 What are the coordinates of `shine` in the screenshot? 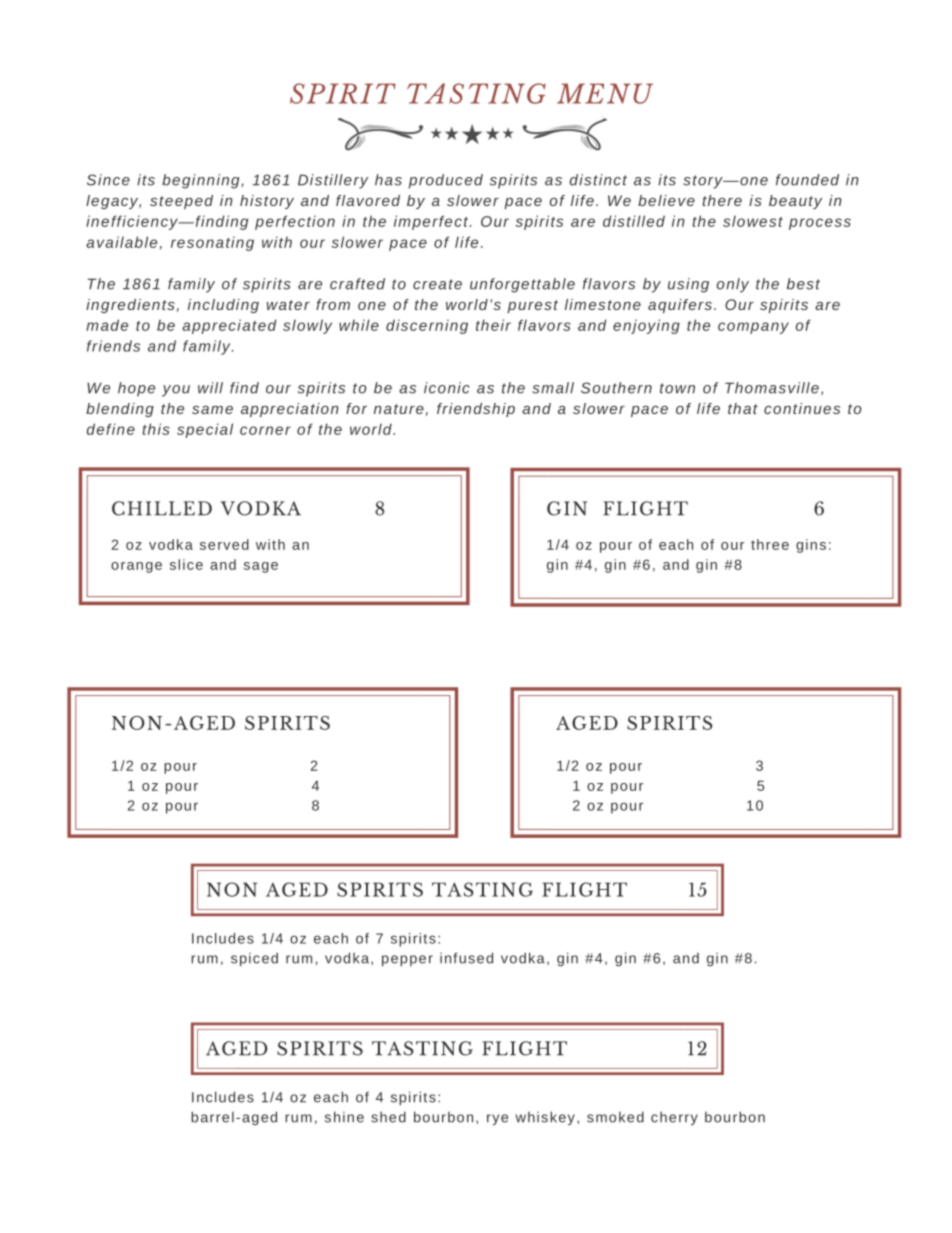 It's located at (344, 1117).
